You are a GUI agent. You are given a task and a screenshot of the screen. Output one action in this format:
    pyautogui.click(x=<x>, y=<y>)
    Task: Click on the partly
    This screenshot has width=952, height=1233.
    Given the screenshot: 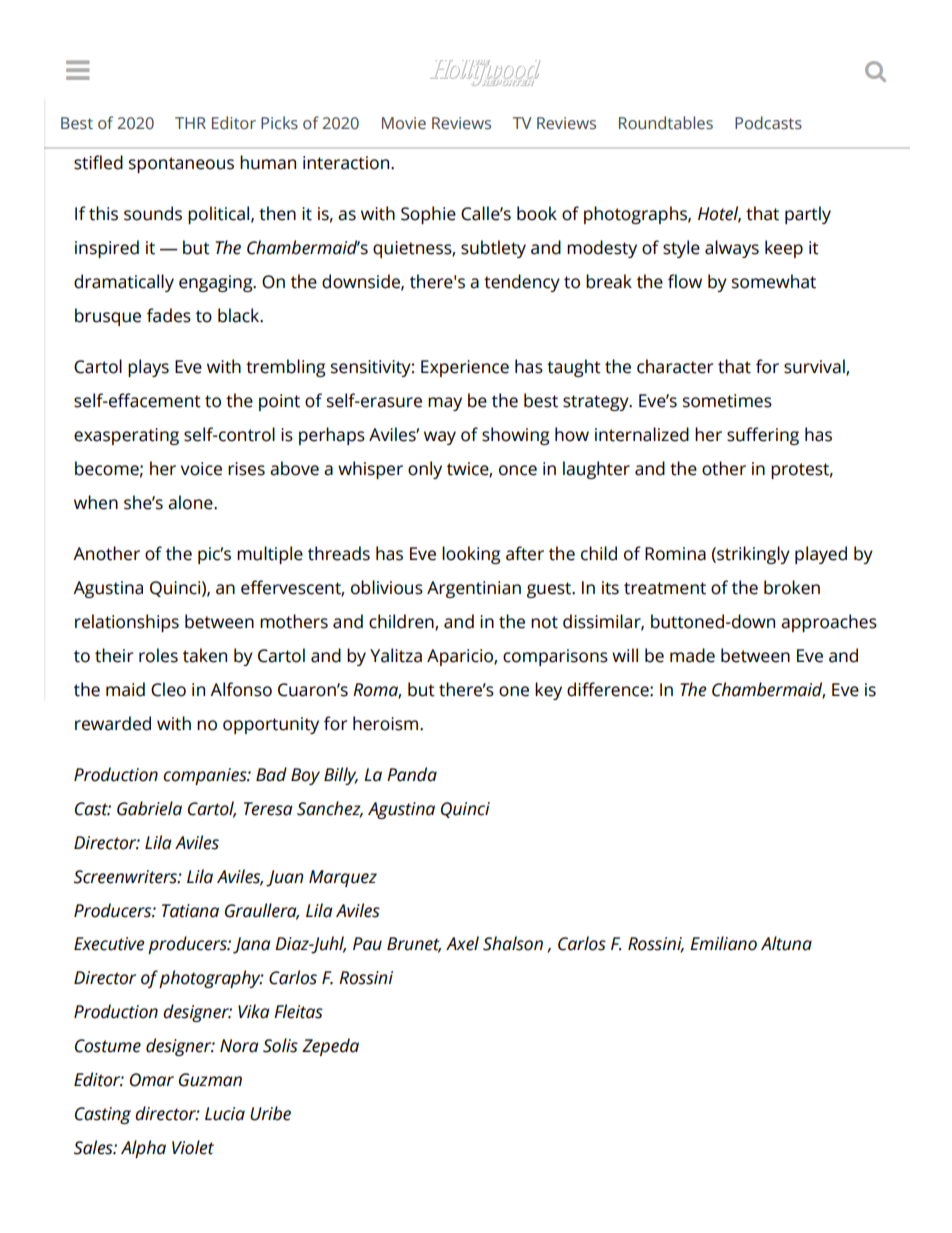 What is the action you would take?
    pyautogui.click(x=808, y=215)
